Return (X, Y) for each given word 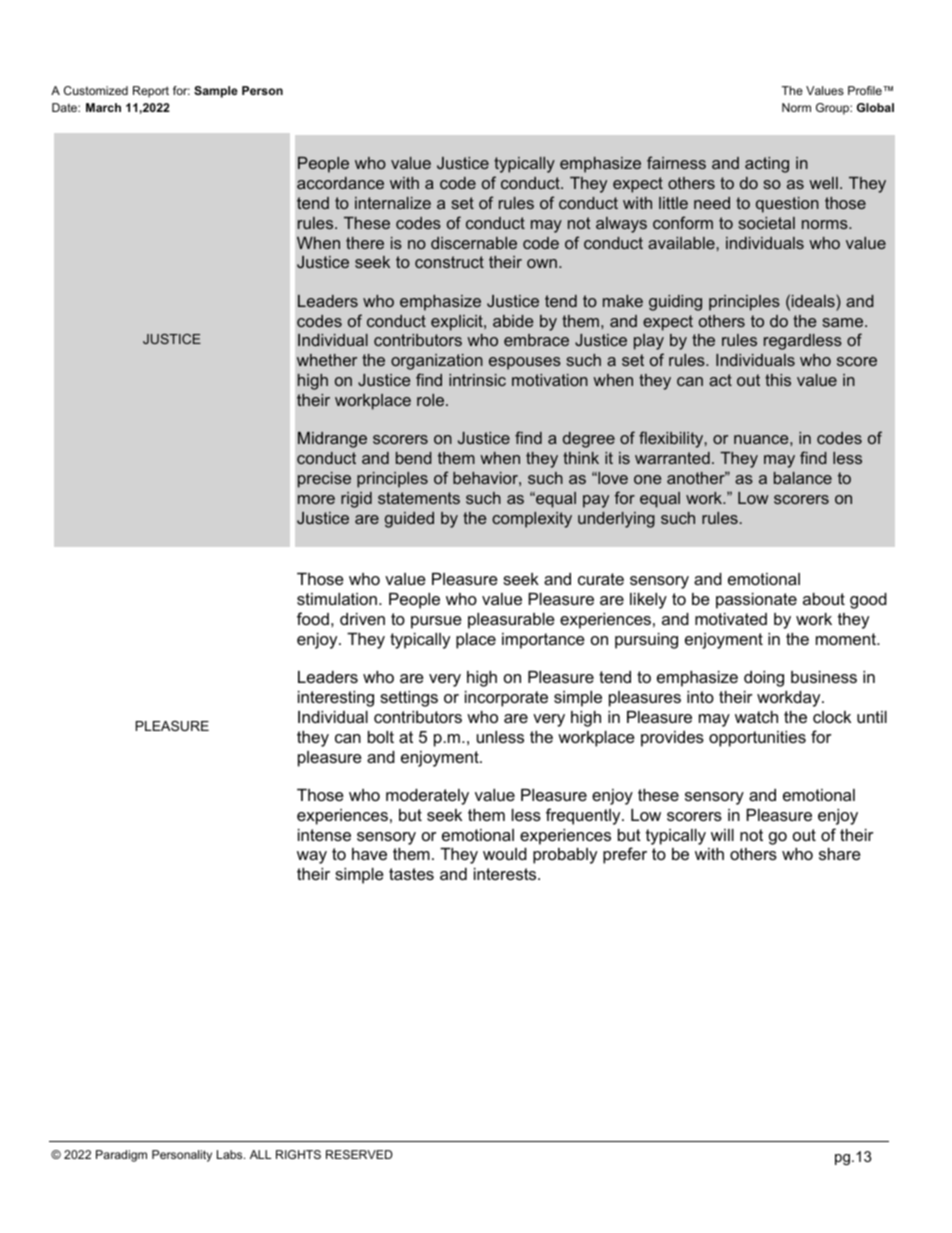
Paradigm (121, 1156)
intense (324, 835)
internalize (393, 203)
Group (833, 109)
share (840, 854)
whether (327, 360)
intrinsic (477, 380)
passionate (756, 601)
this (778, 380)
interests (506, 874)
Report (151, 92)
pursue (436, 622)
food (313, 618)
